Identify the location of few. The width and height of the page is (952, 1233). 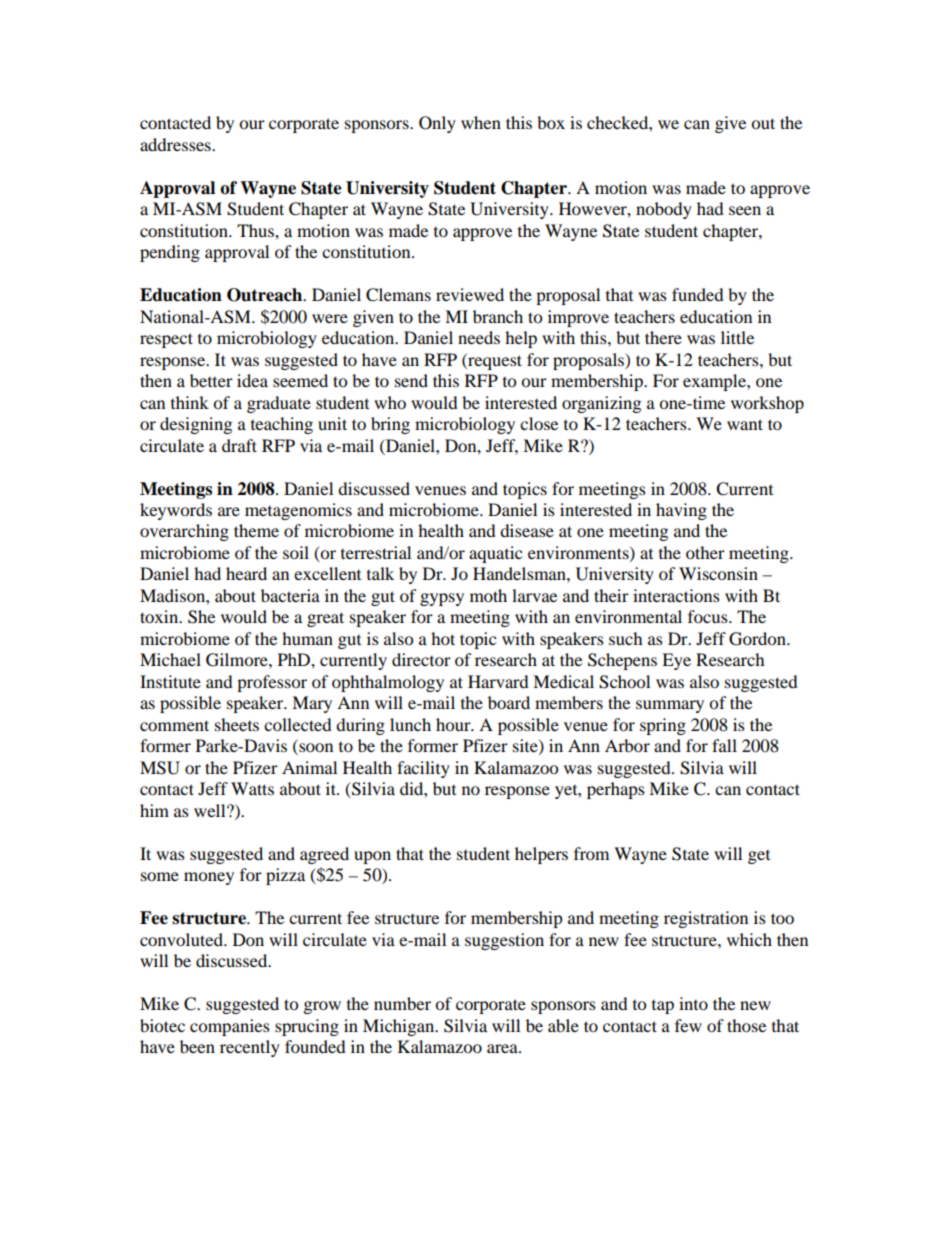
(688, 1025).
